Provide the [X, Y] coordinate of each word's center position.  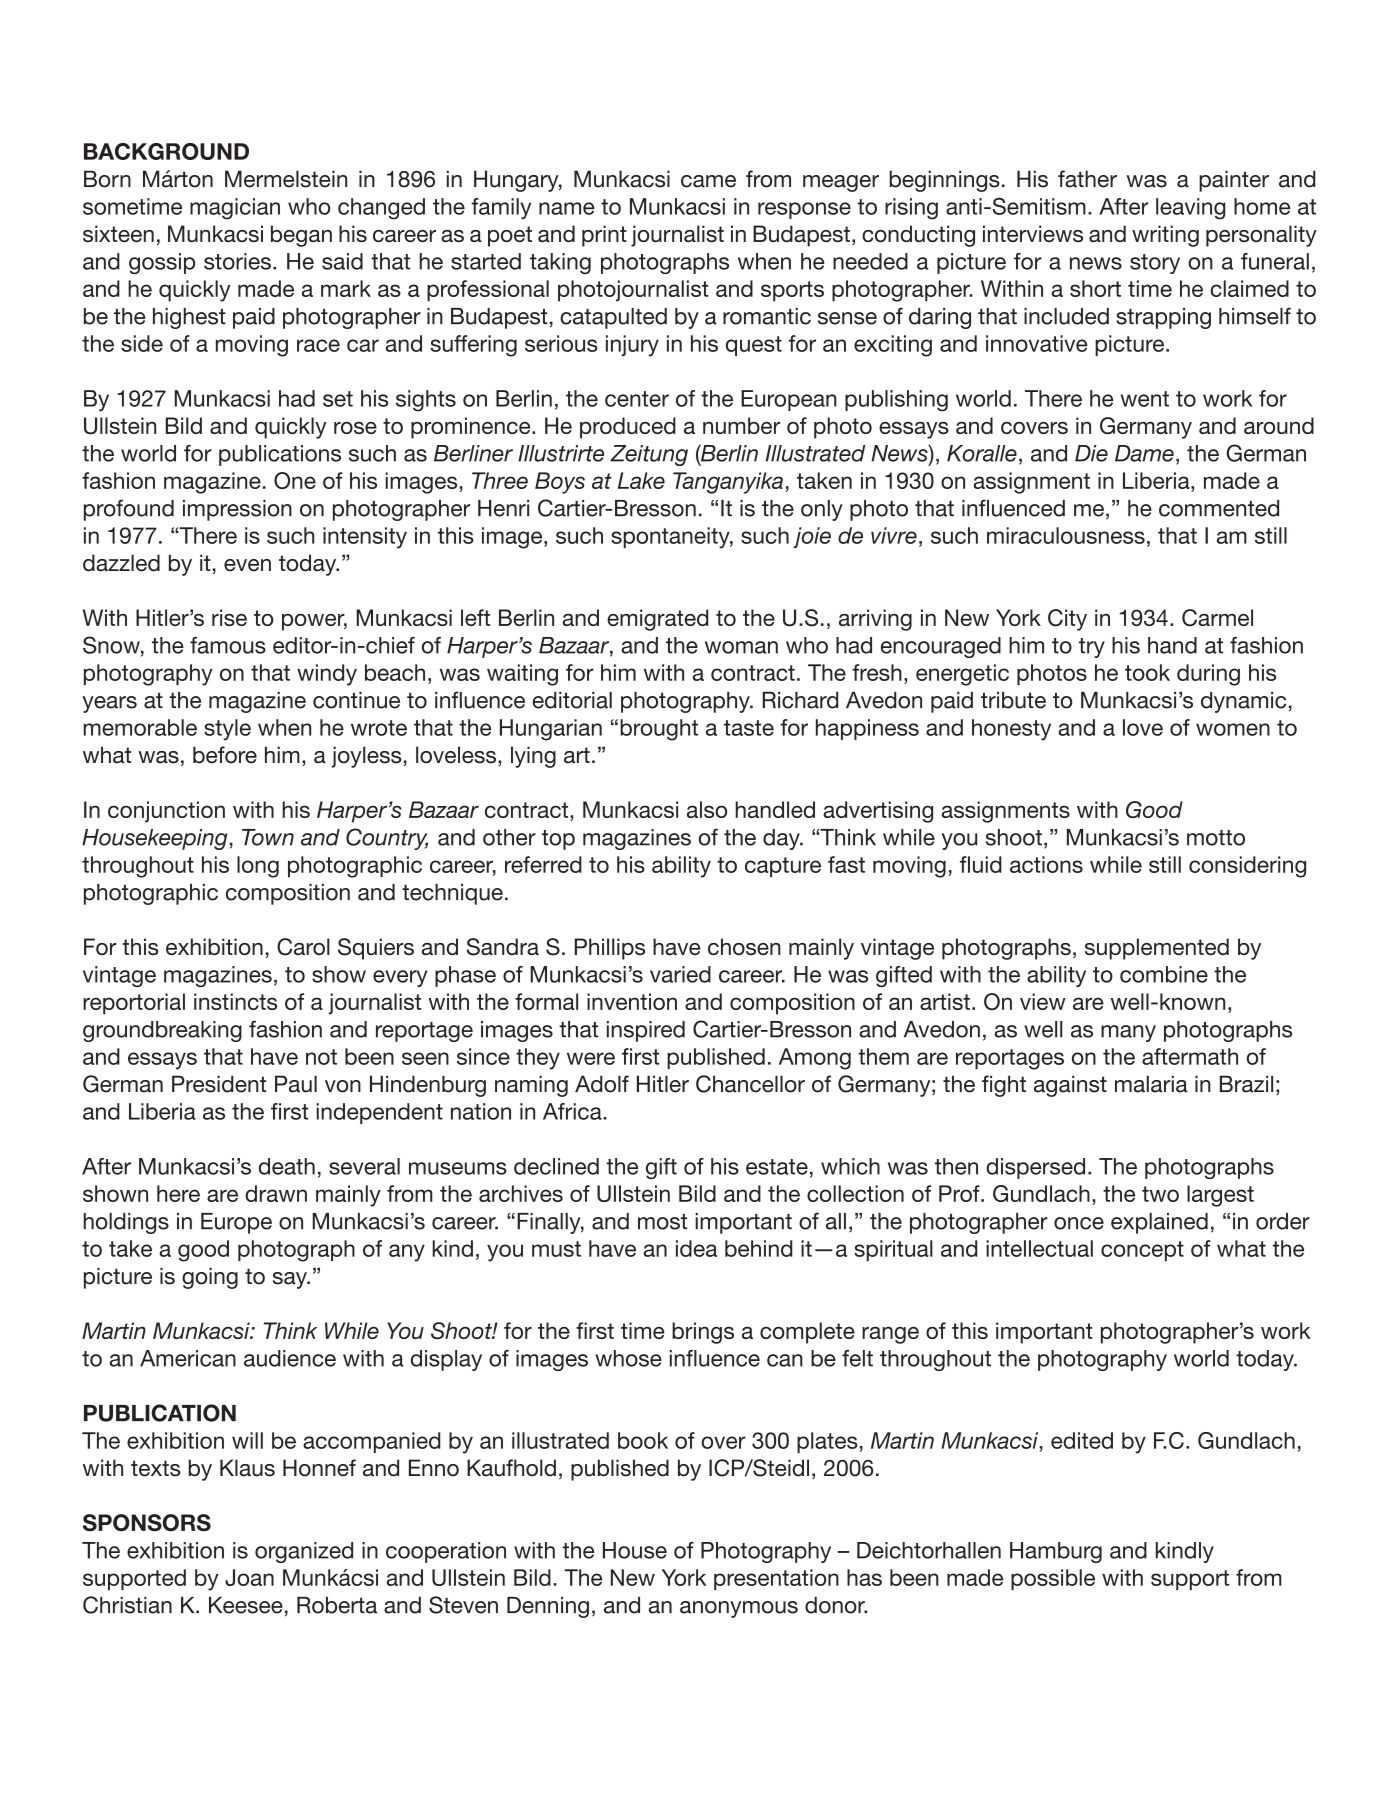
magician [235, 209]
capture [783, 867]
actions [1046, 864]
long [258, 867]
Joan [249, 1577]
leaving [1191, 209]
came [708, 181]
